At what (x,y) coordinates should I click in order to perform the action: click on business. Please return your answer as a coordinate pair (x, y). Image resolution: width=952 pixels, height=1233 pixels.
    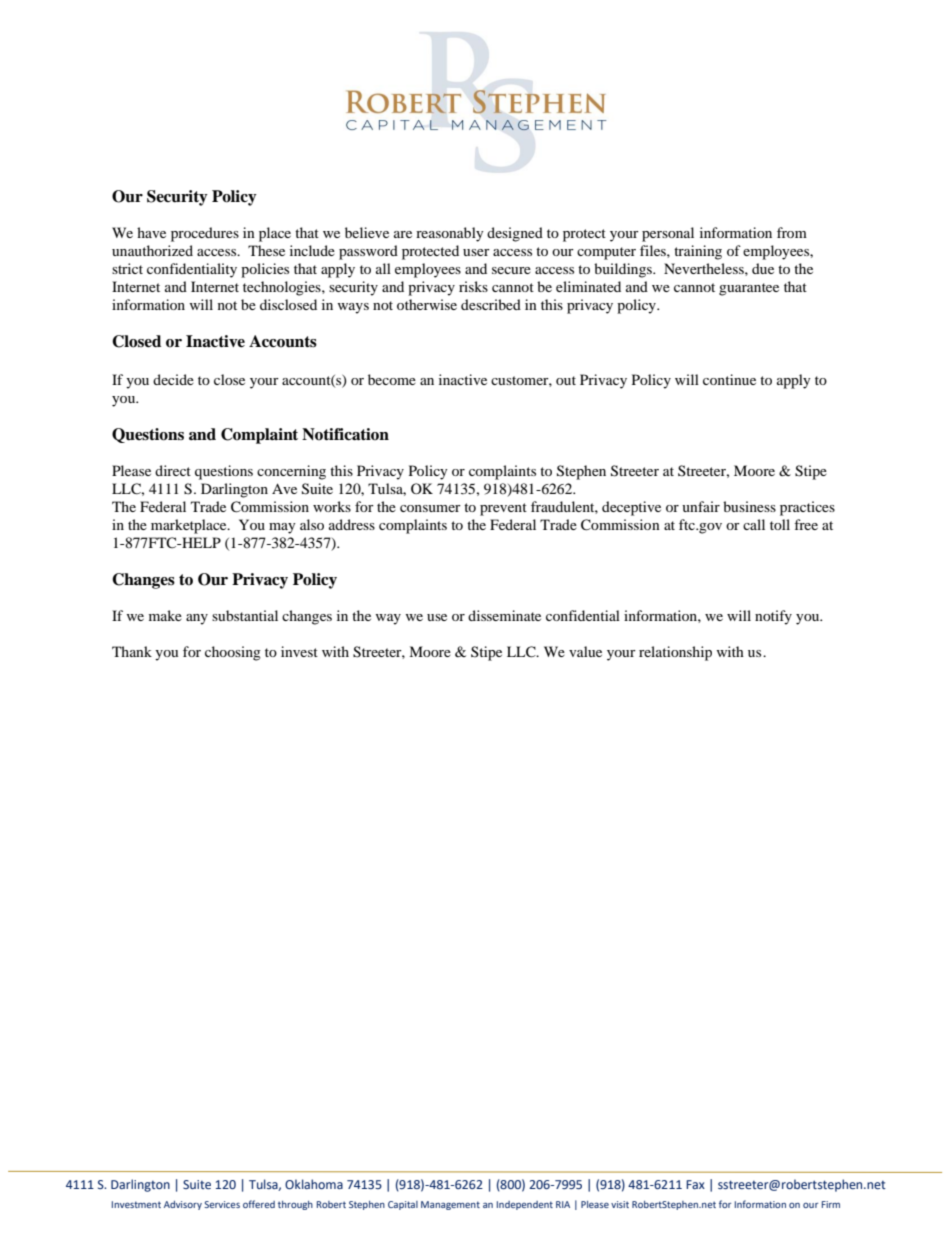
    Looking at the image, I should click on (749, 506).
